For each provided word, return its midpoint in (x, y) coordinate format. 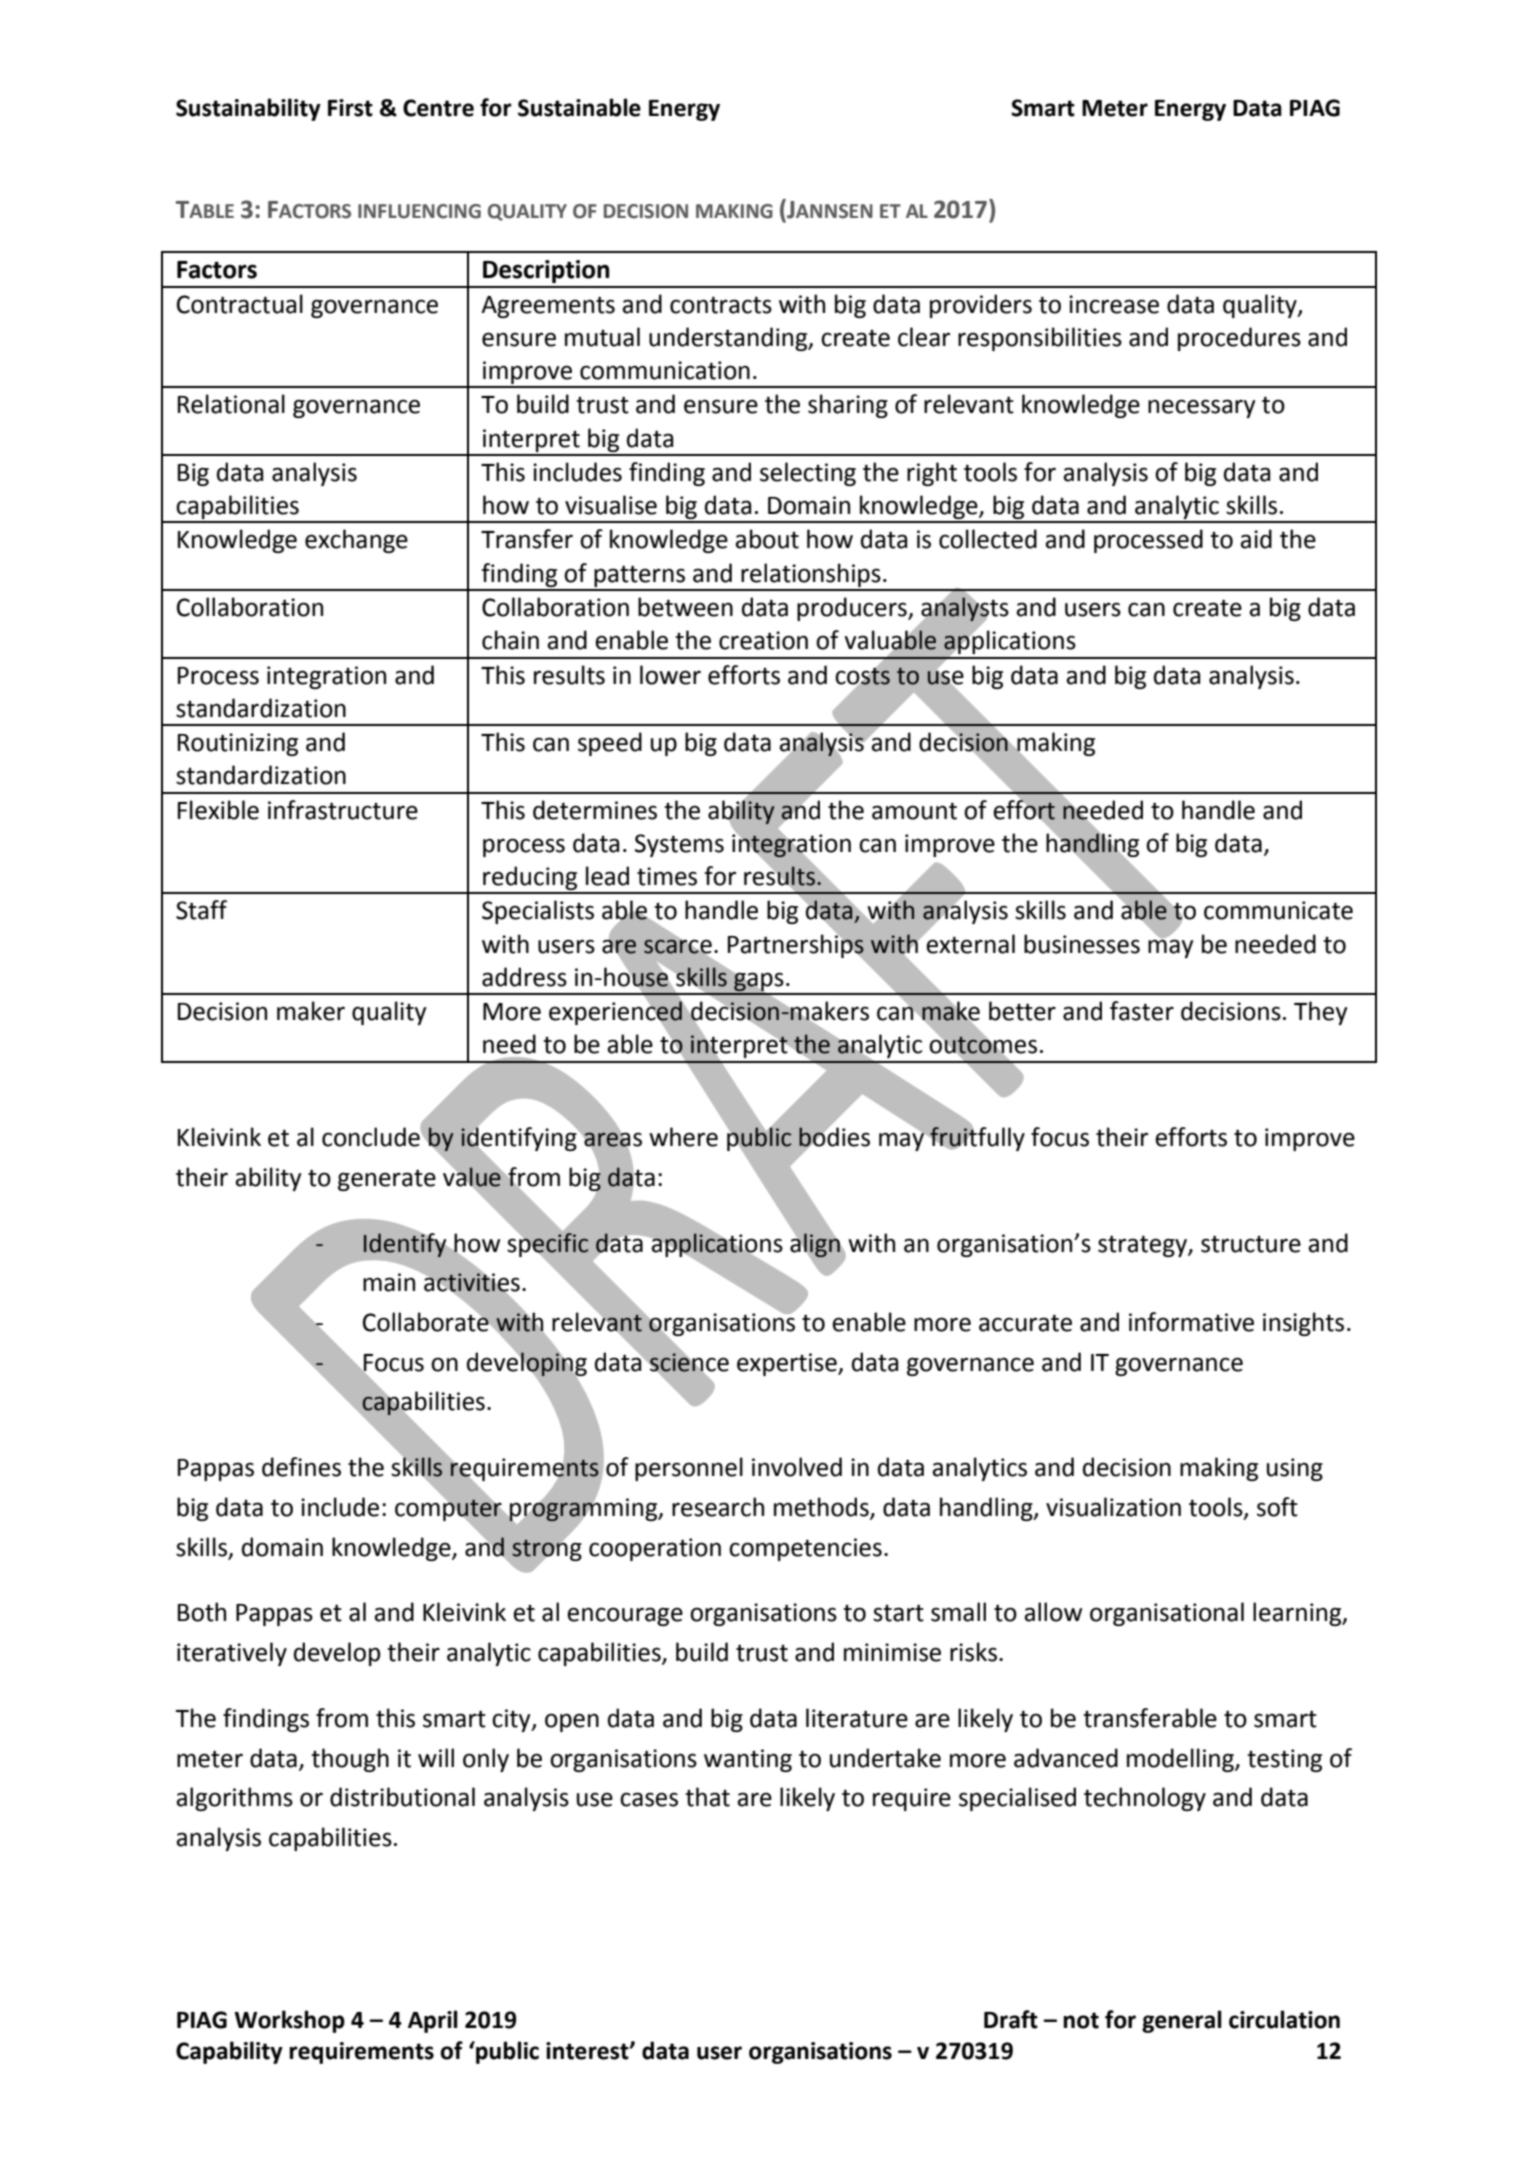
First (350, 108)
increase (1114, 304)
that (707, 1797)
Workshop (290, 2021)
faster (1142, 1011)
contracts (721, 305)
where (683, 1137)
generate (387, 1180)
